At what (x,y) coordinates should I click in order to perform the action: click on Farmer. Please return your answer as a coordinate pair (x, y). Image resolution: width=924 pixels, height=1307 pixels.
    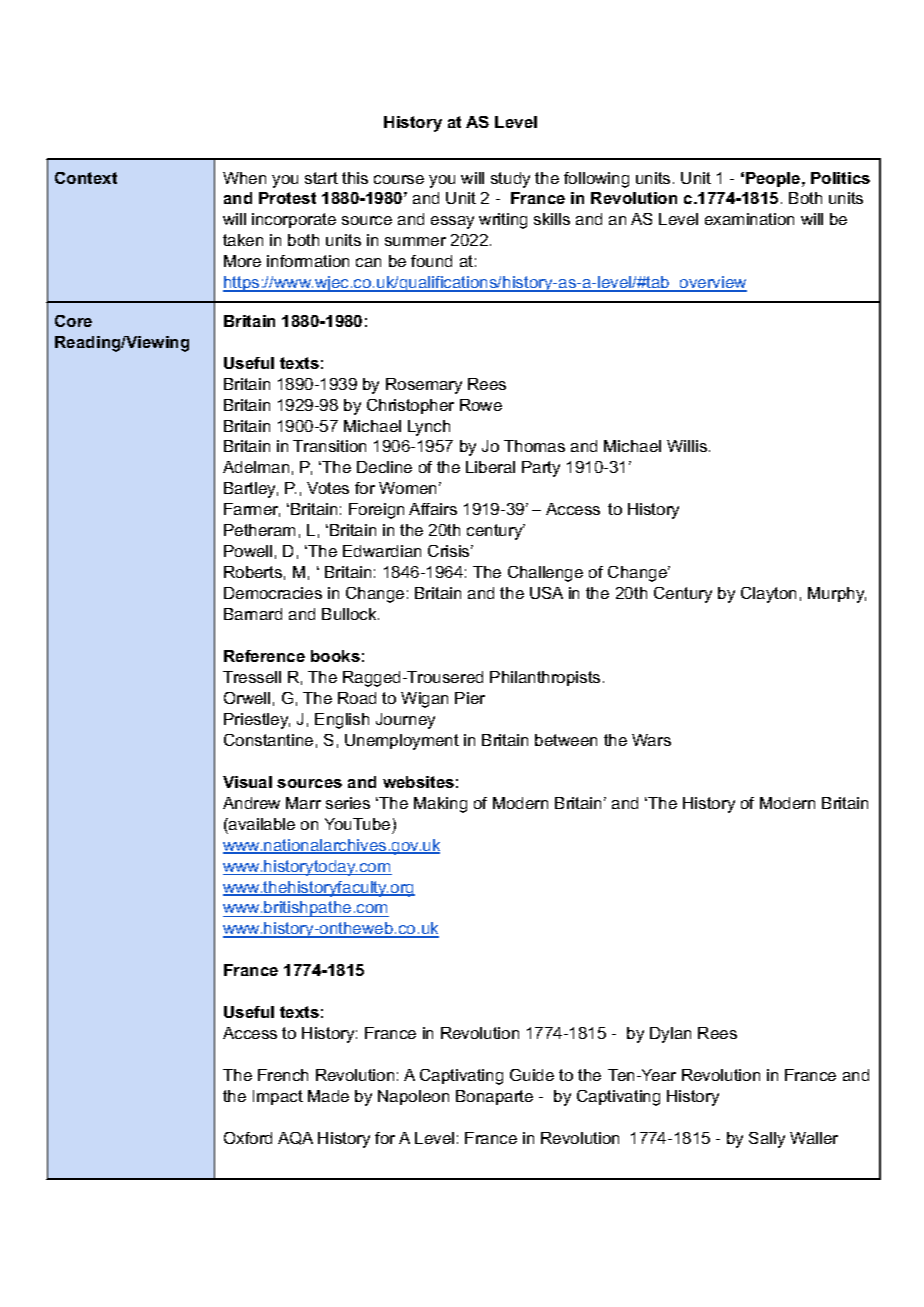
    Looking at the image, I should click on (252, 510).
